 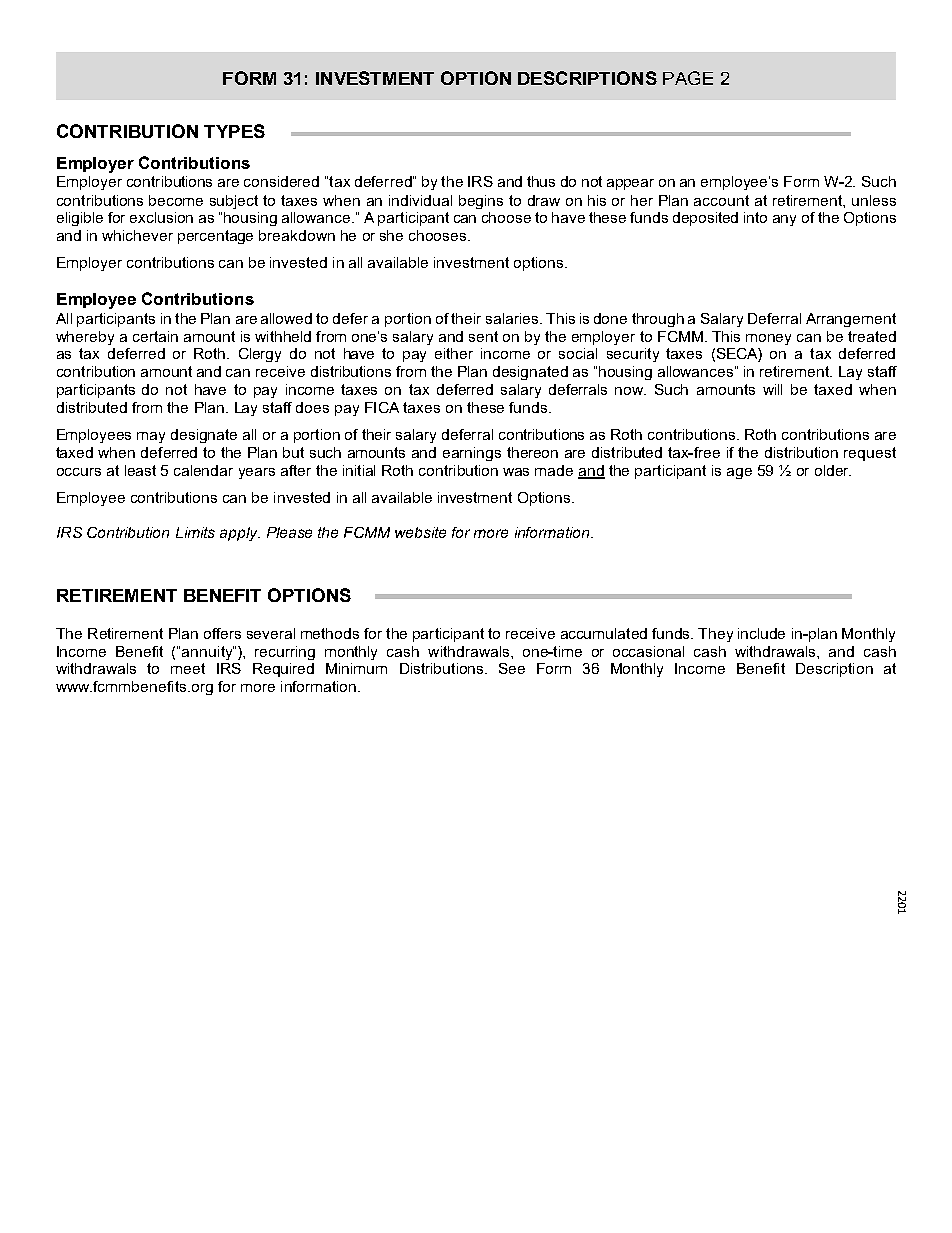 I want to click on annuity, so click(x=208, y=653).
